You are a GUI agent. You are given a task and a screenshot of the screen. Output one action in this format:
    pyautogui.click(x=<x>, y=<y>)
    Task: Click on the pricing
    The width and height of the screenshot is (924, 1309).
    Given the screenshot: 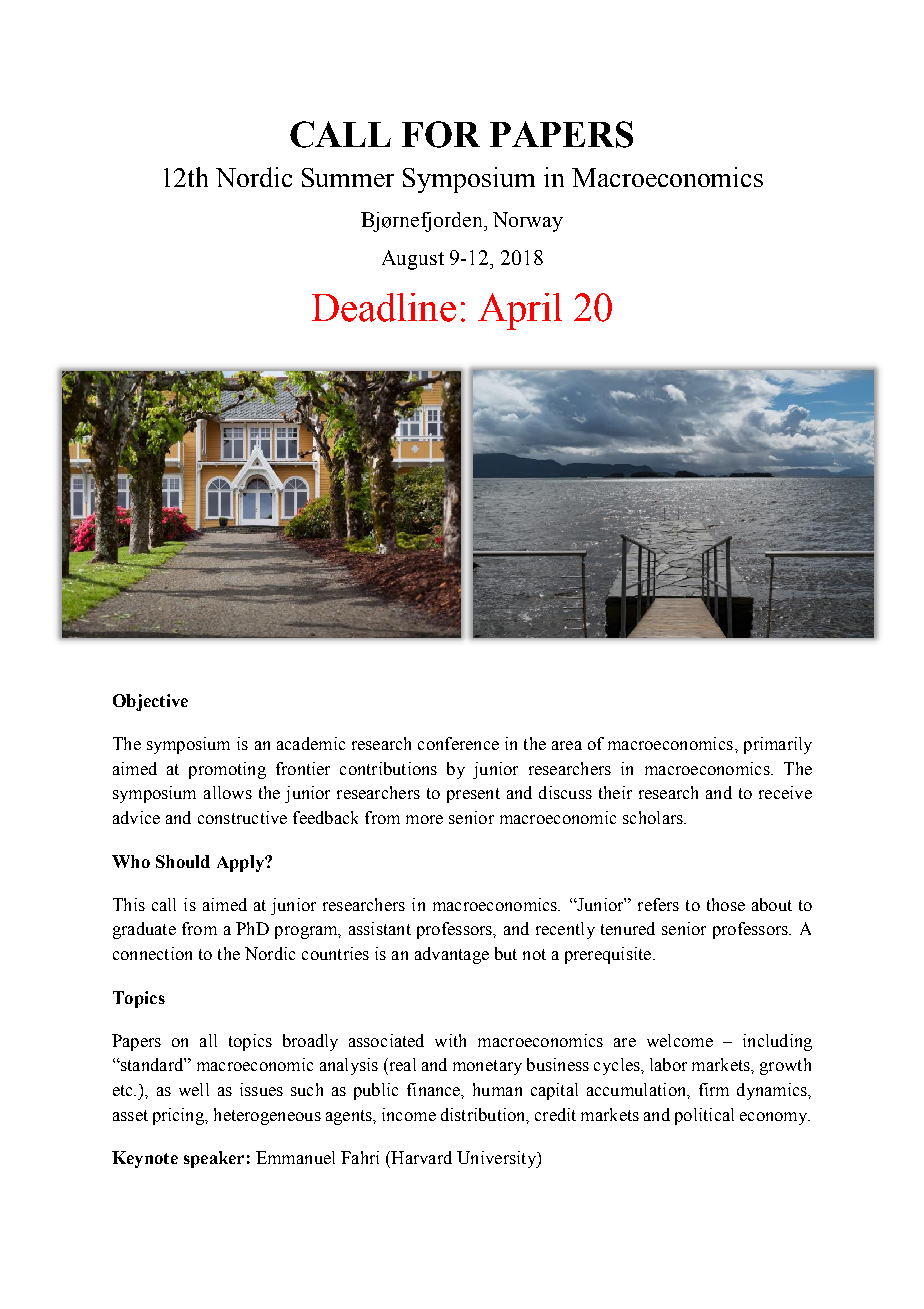 What is the action you would take?
    pyautogui.click(x=180, y=1116)
